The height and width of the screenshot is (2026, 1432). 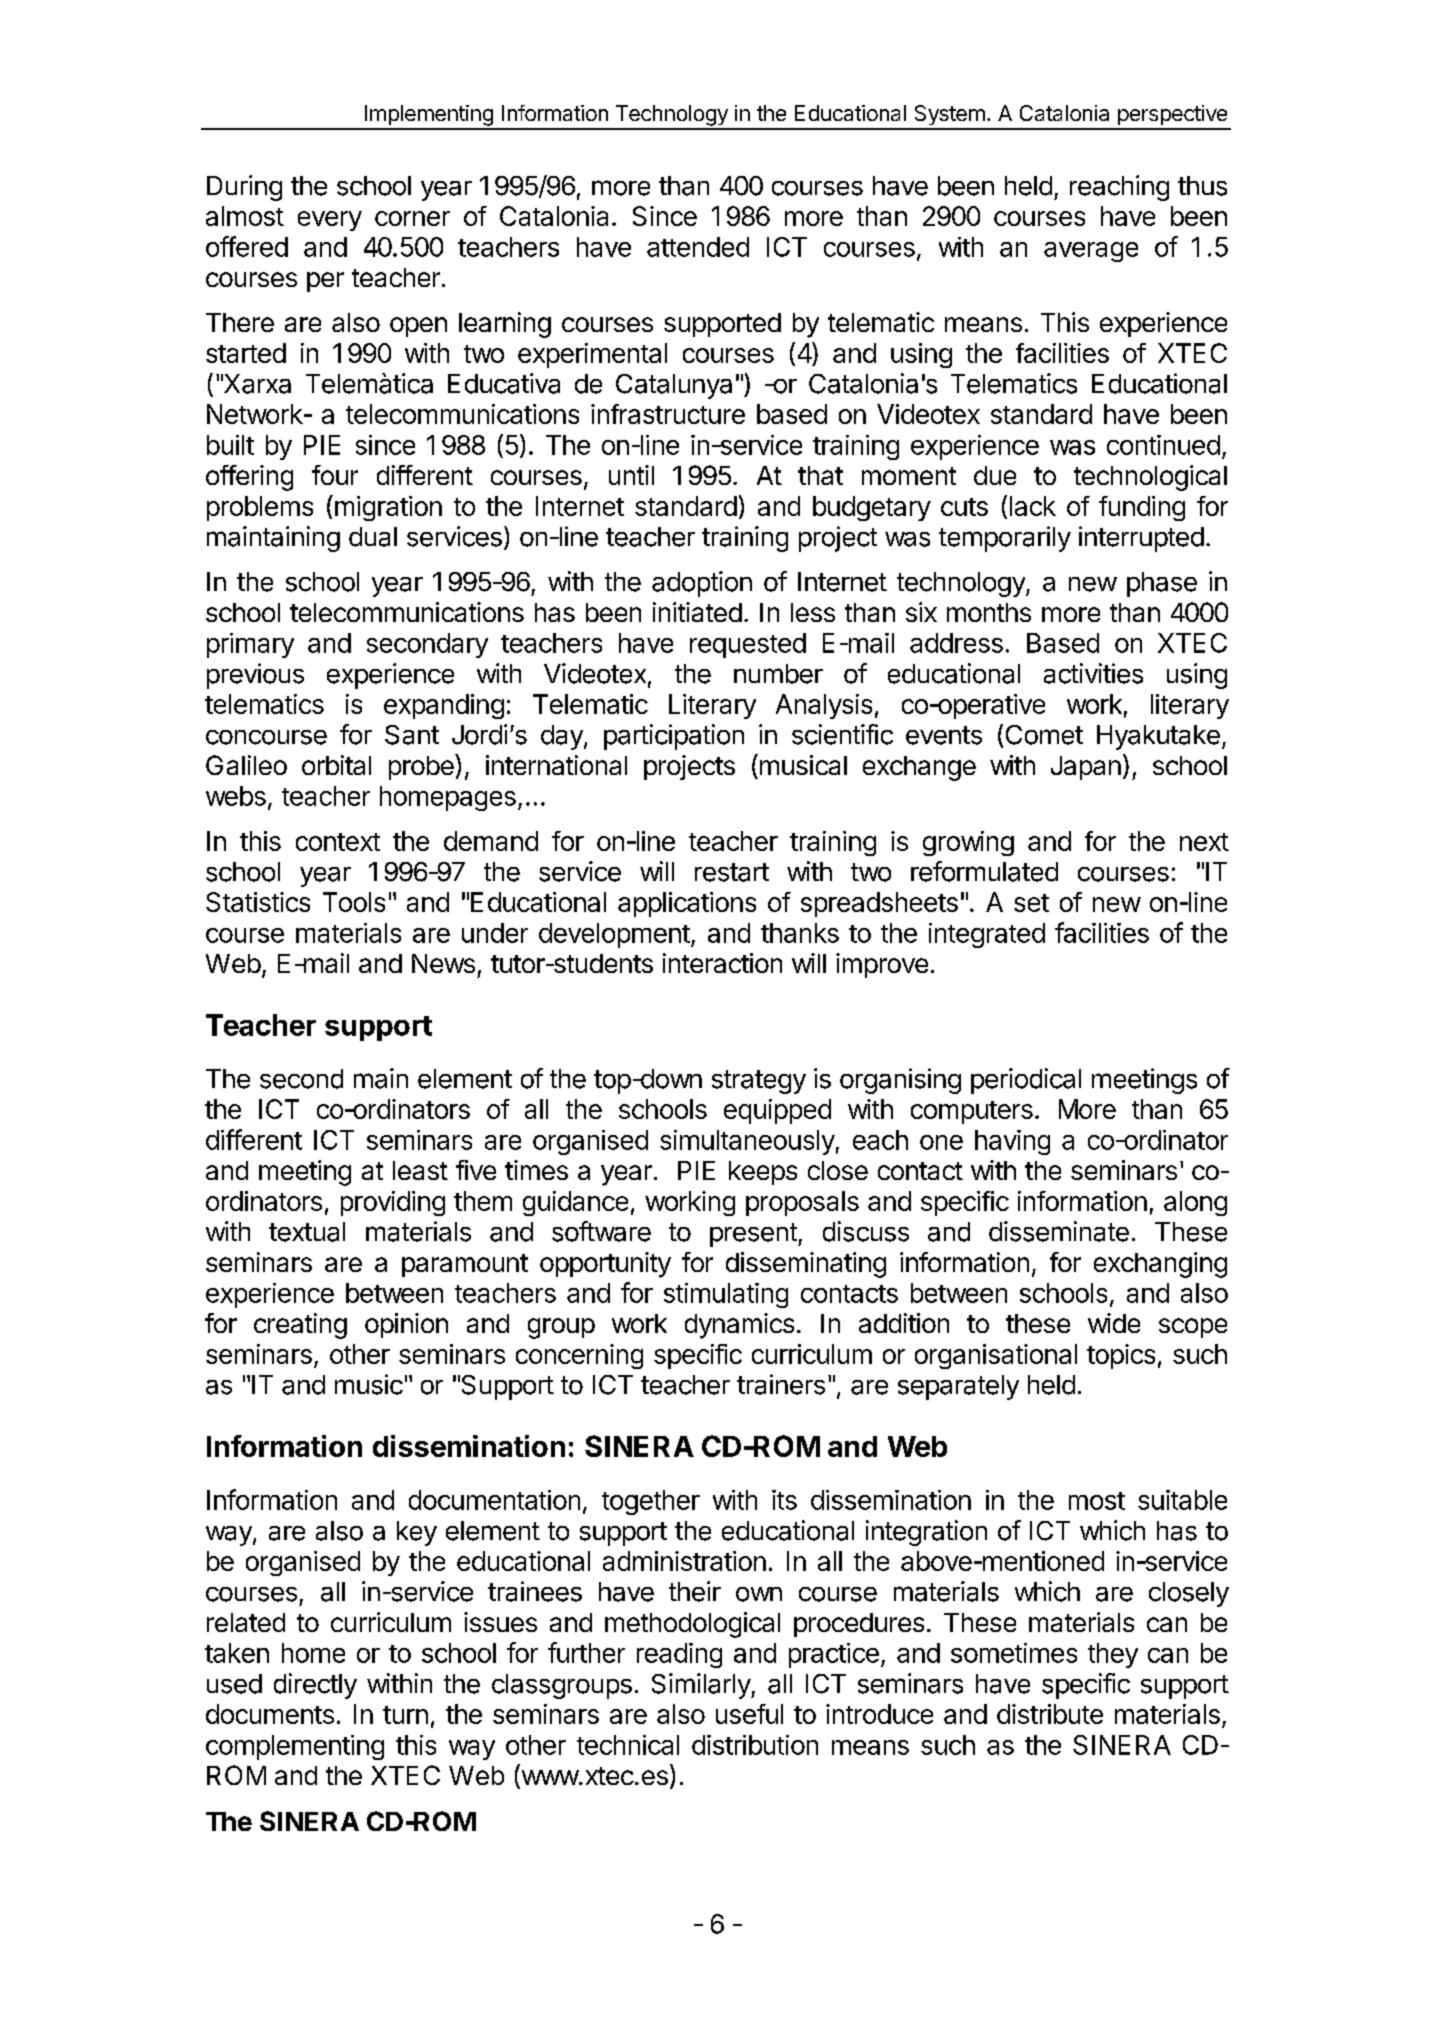 I want to click on attended, so click(x=698, y=247).
